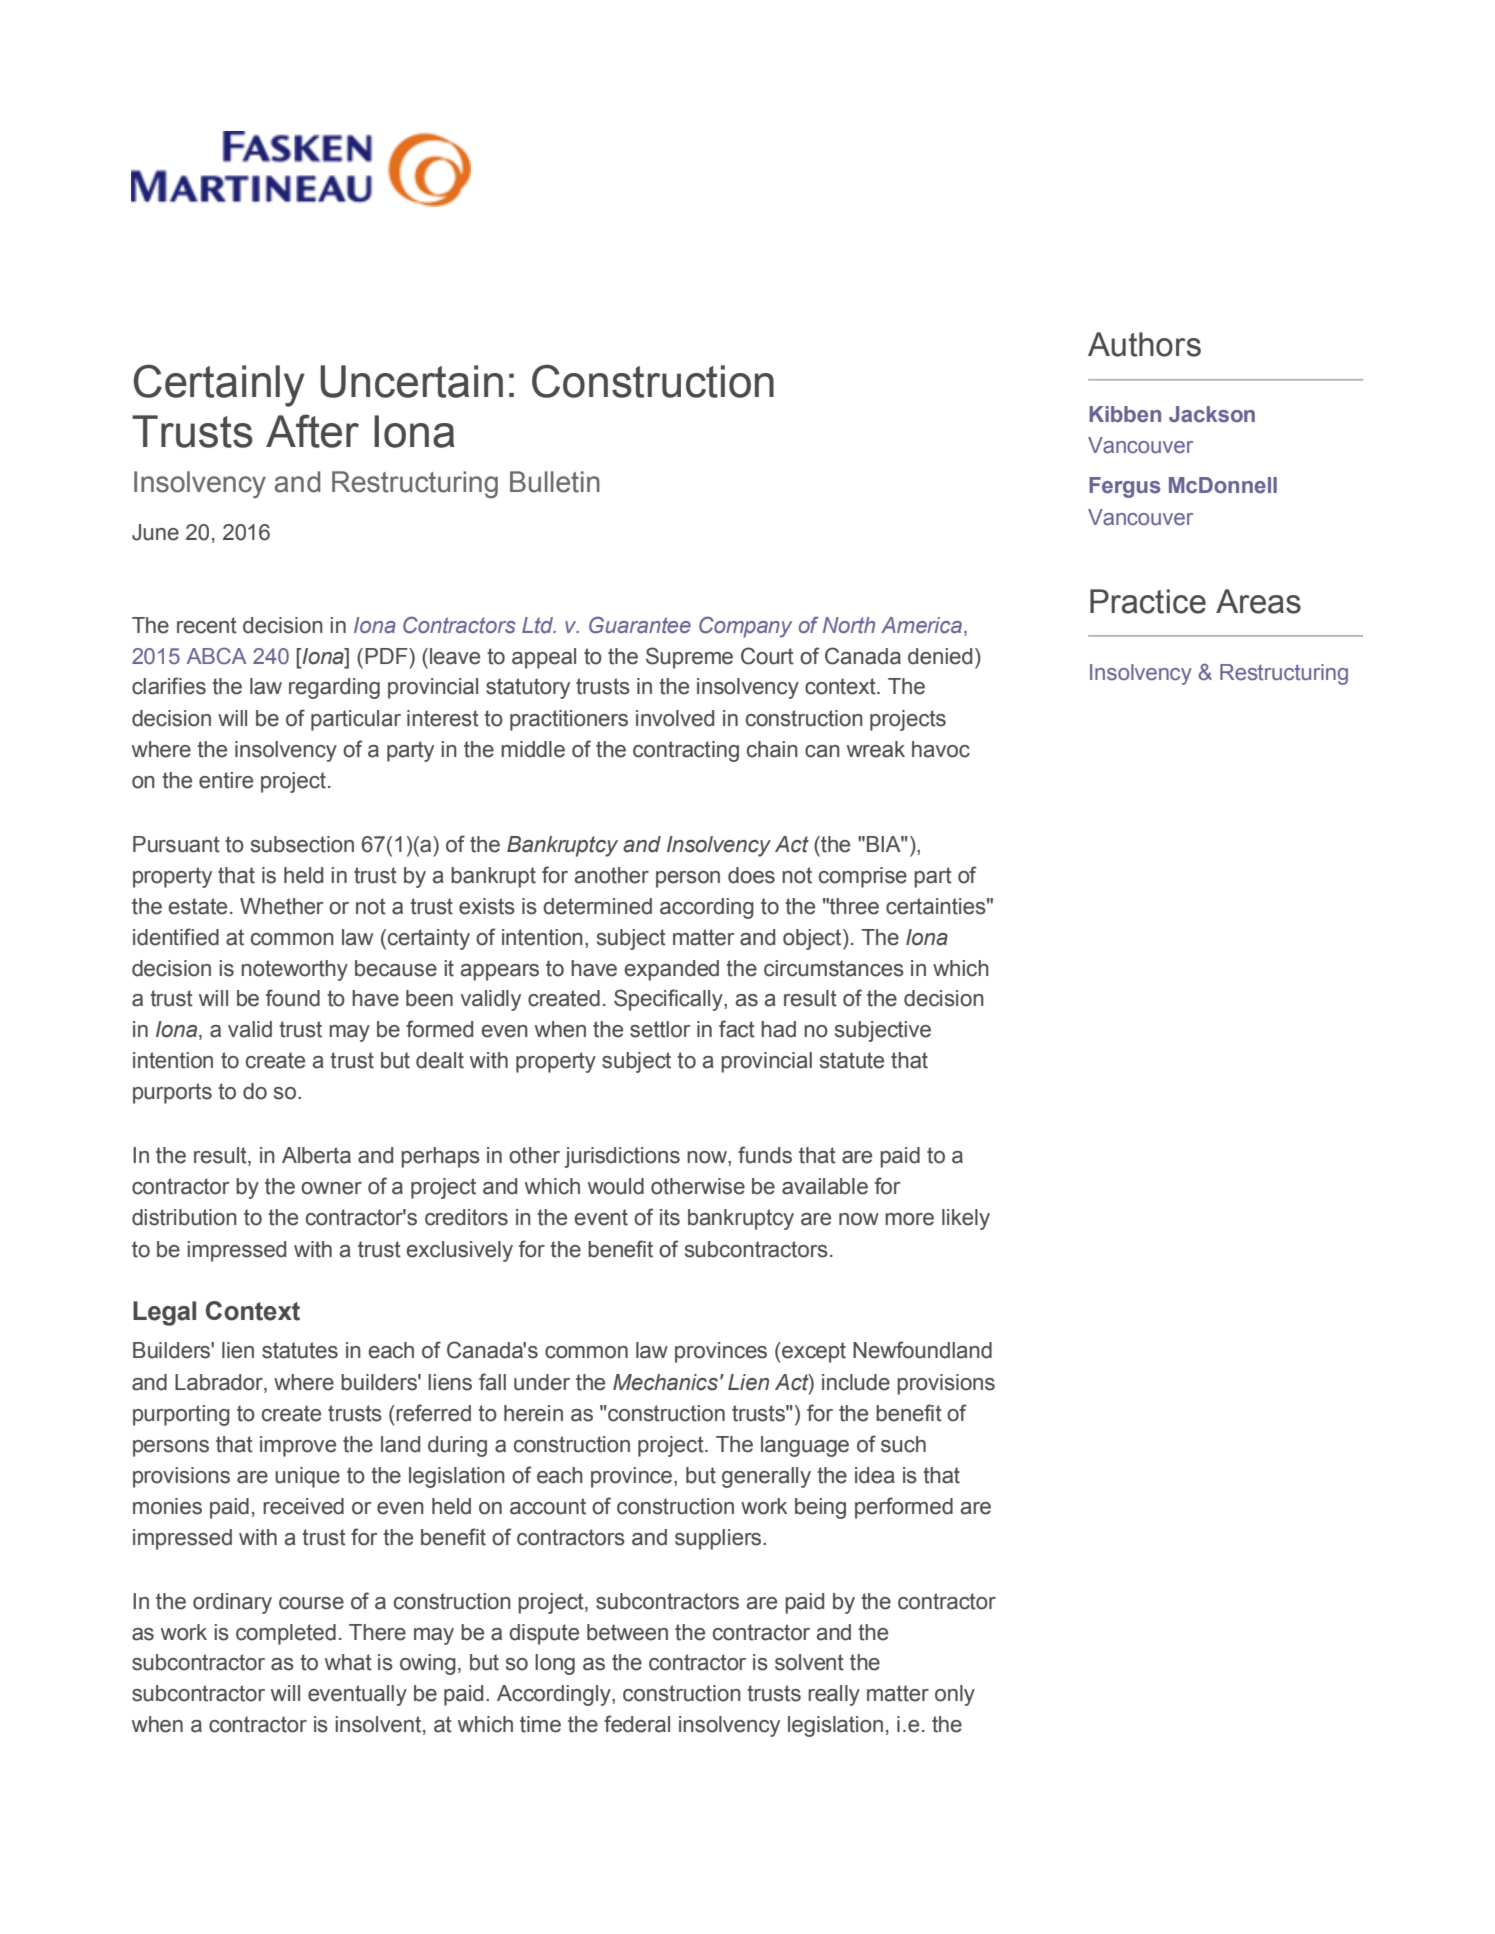  What do you see at coordinates (348, 1662) in the image?
I see `what` at bounding box center [348, 1662].
